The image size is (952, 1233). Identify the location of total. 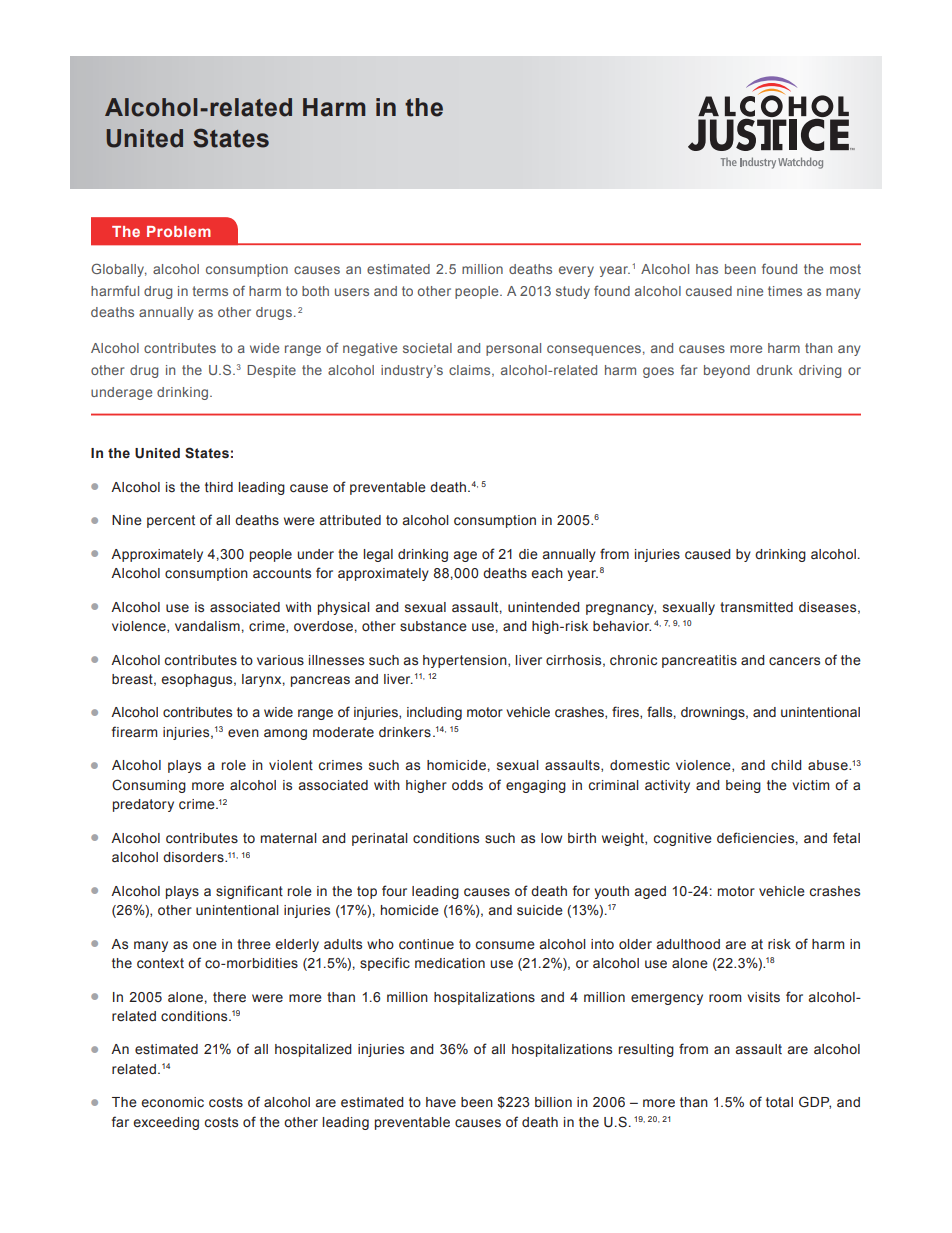
(779, 1102).
